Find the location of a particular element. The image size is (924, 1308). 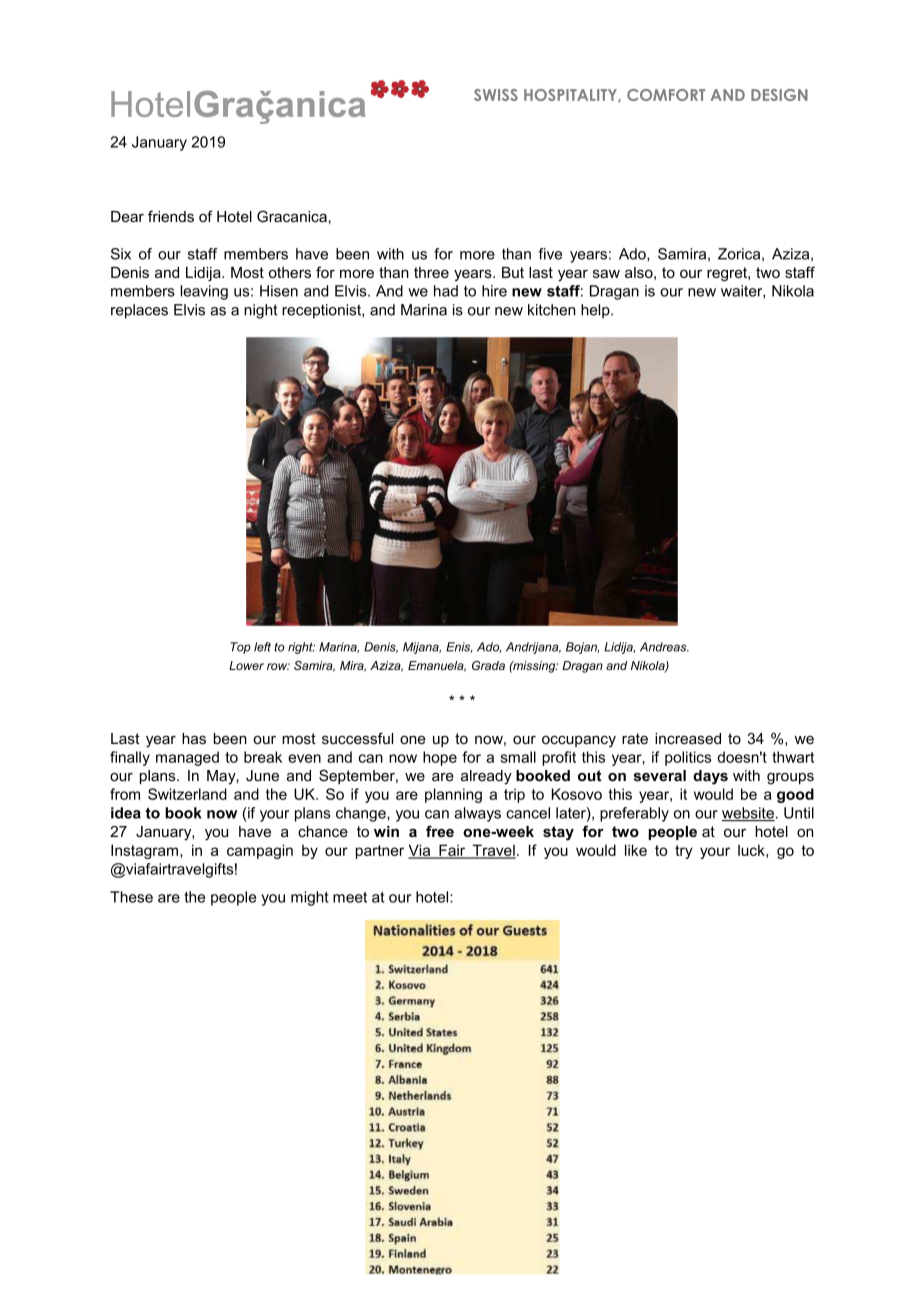

help is located at coordinates (596, 311).
